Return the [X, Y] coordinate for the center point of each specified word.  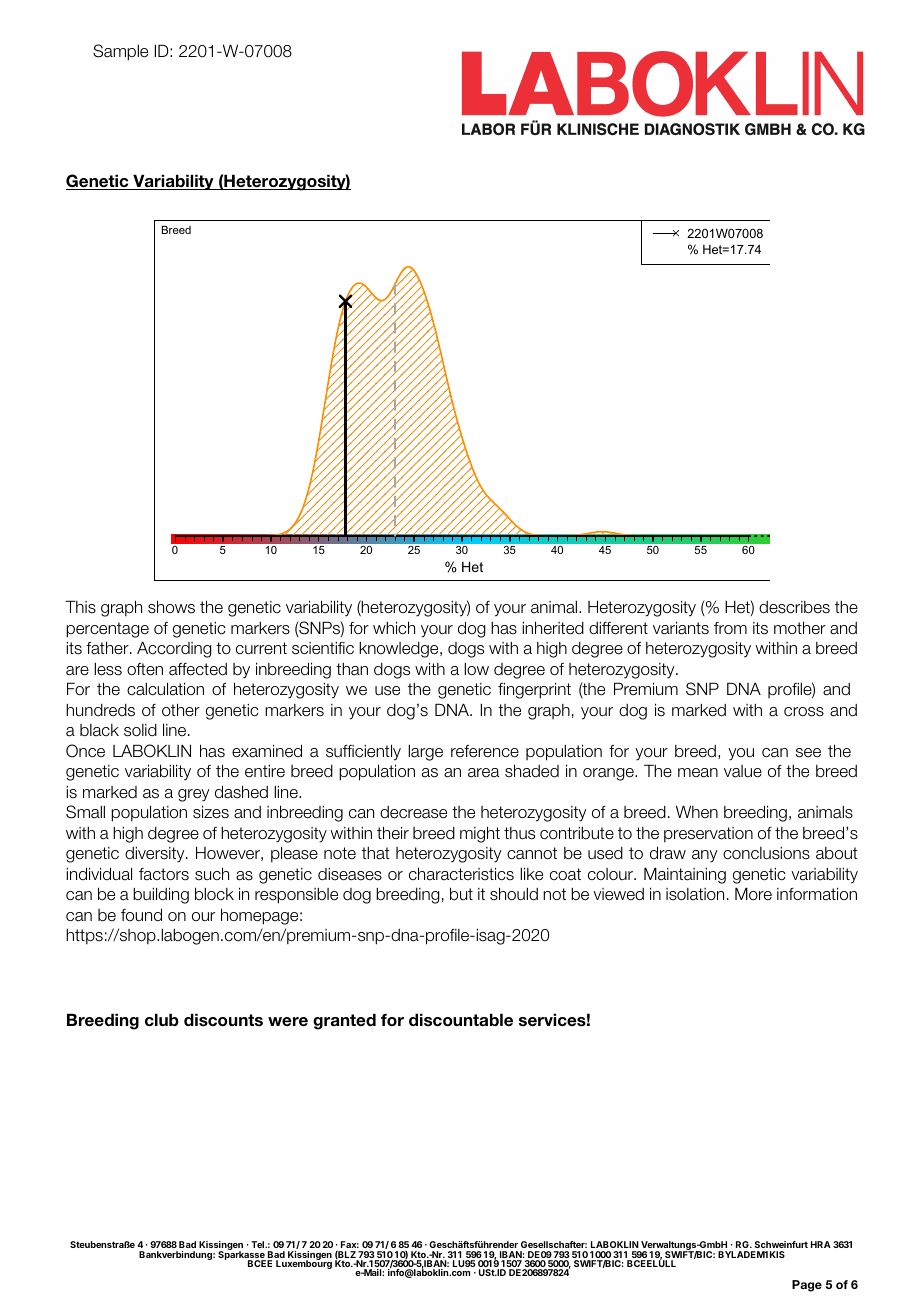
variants [681, 628]
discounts [223, 1020]
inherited [553, 628]
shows [171, 607]
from [730, 628]
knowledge [400, 650]
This [80, 607]
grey [193, 795]
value [743, 771]
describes [794, 607]
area [483, 773]
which [394, 627]
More [753, 893]
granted [344, 1021]
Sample [120, 52]
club [162, 1020]
